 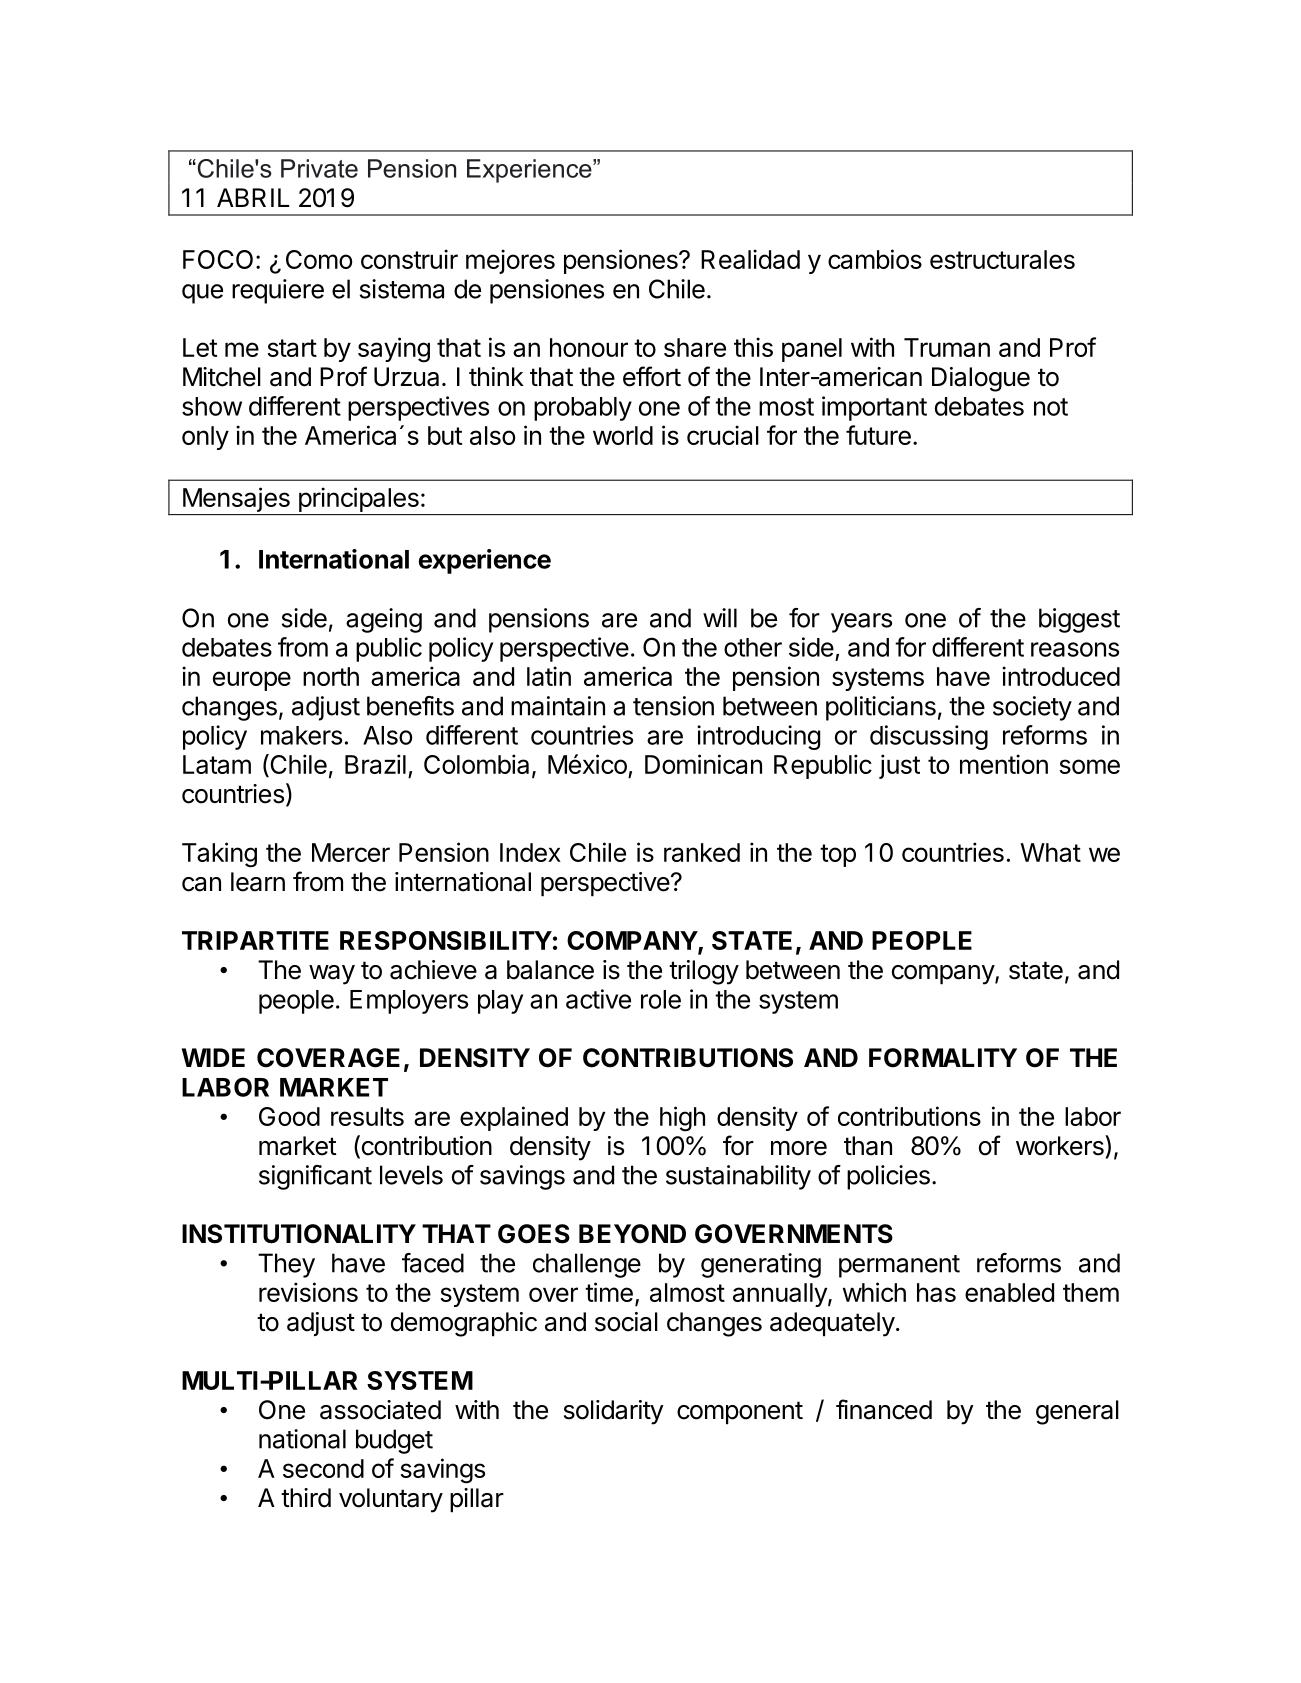 What do you see at coordinates (1077, 1412) in the screenshot?
I see `general` at bounding box center [1077, 1412].
